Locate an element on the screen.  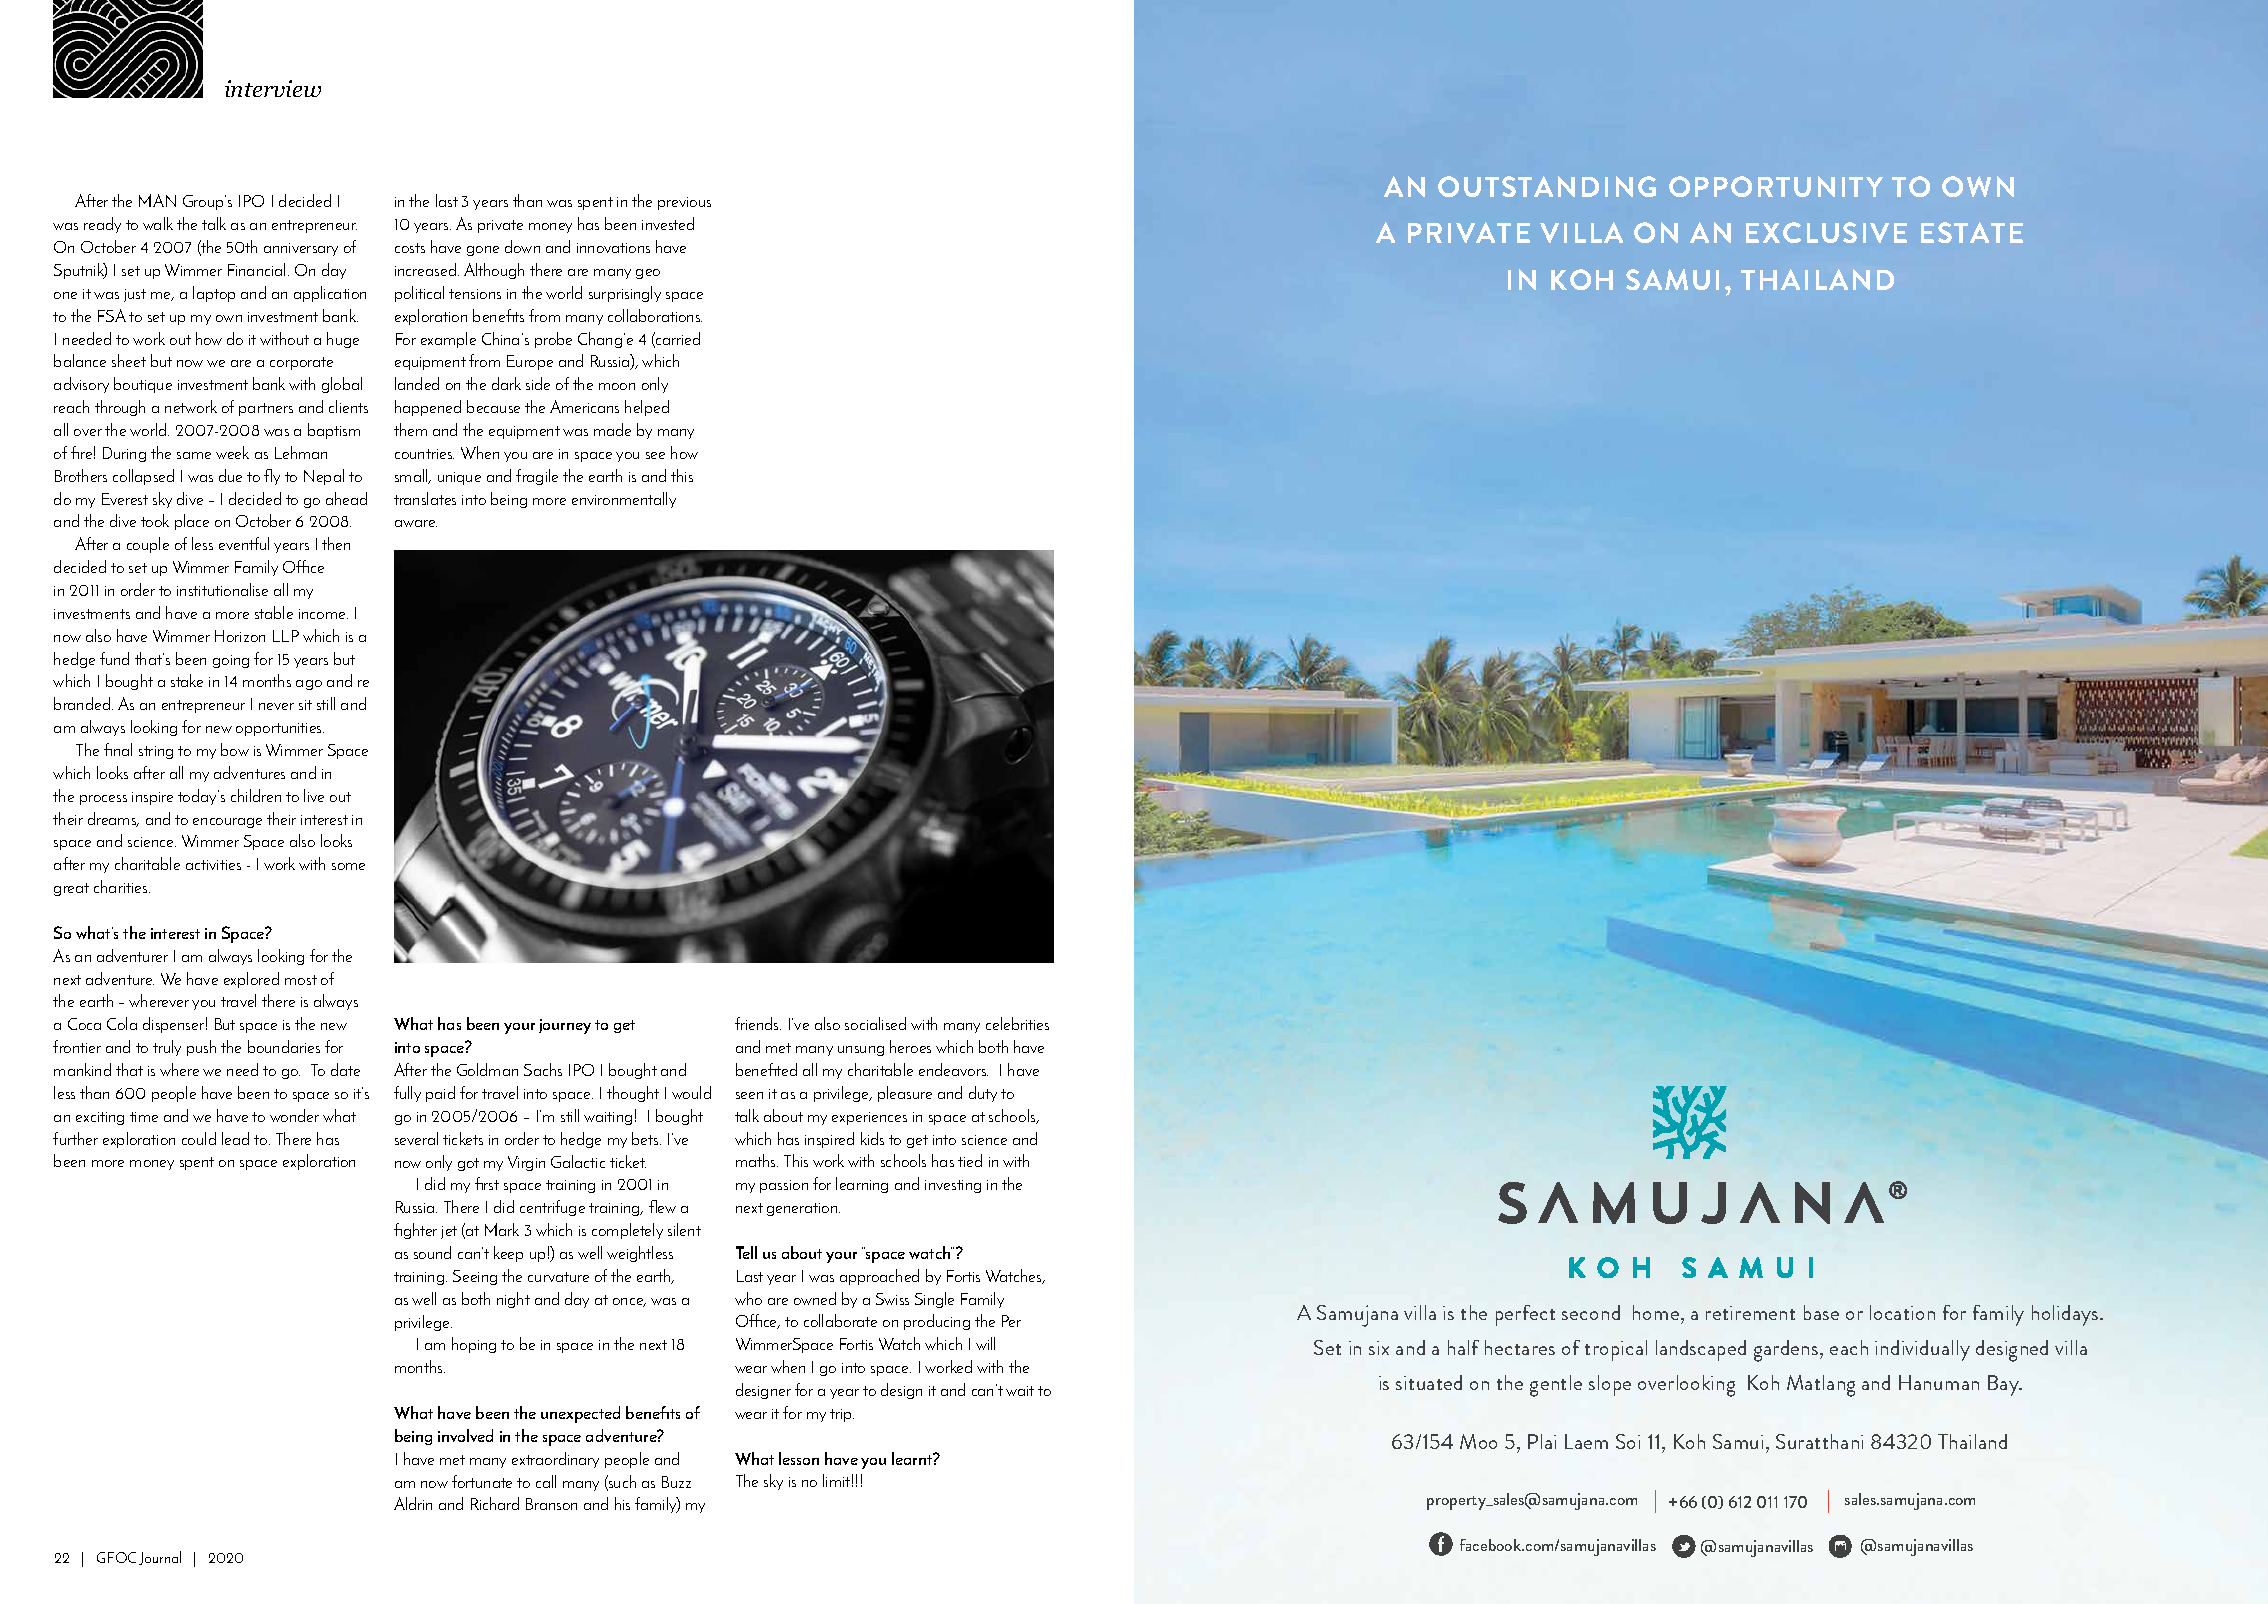
OPPORTUNITY is located at coordinates (1776, 186).
